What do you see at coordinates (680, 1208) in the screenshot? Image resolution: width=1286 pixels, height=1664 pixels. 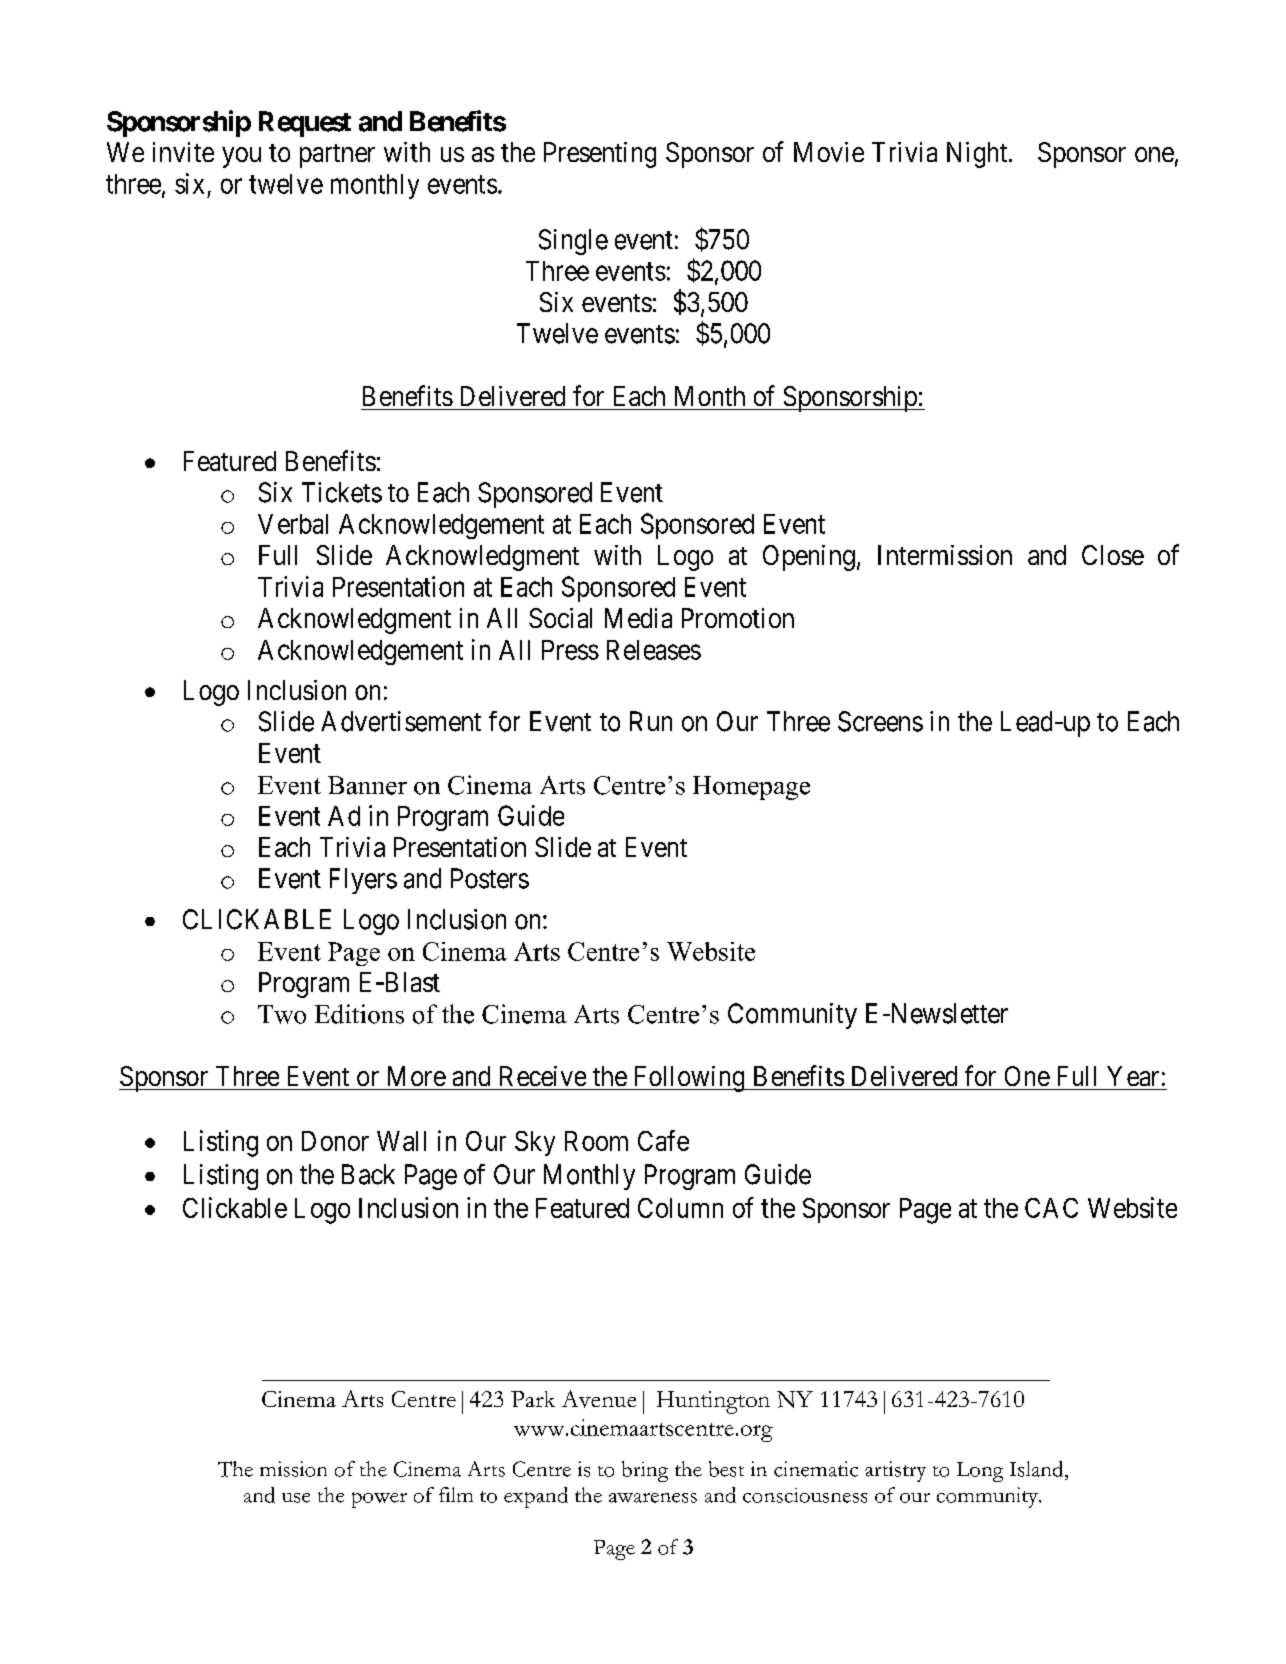 I see `Column` at bounding box center [680, 1208].
